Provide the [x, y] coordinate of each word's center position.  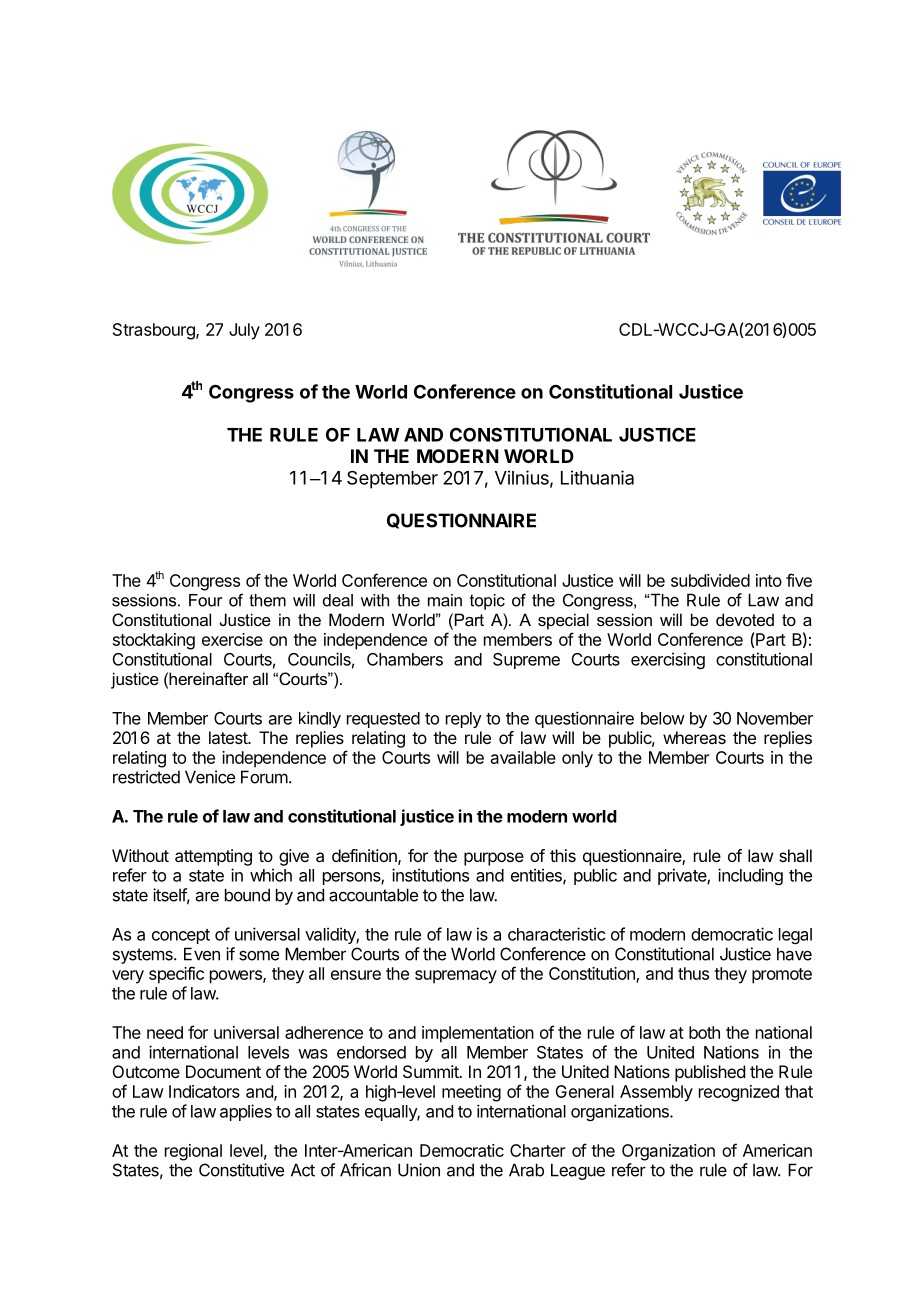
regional [193, 1152]
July [244, 331]
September [392, 479]
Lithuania [597, 477]
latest [229, 737]
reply [464, 720]
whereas [694, 737]
